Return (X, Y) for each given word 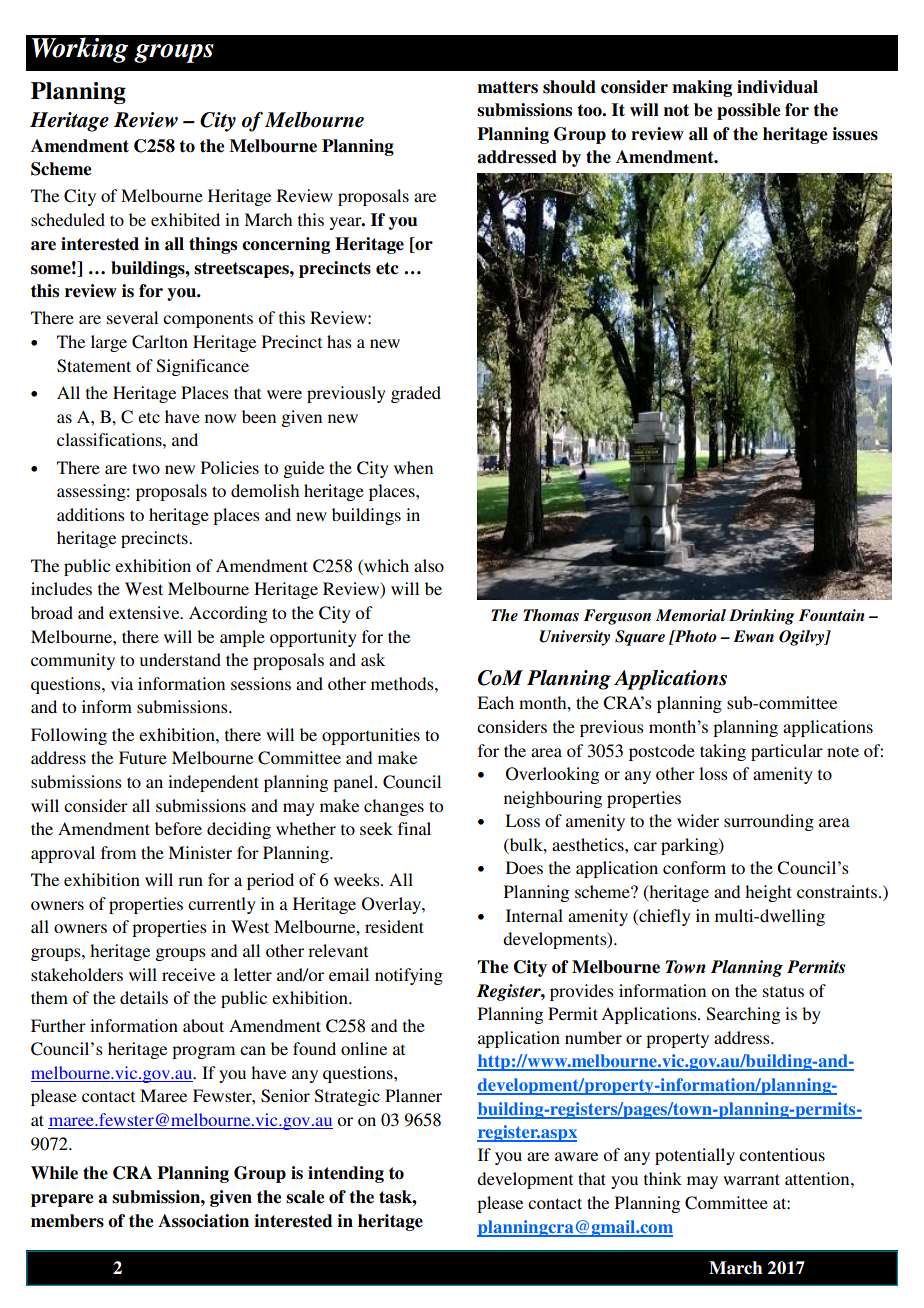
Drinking (761, 617)
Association (203, 1221)
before (178, 828)
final (414, 828)
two (146, 468)
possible (748, 111)
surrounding (769, 822)
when (413, 467)
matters (507, 87)
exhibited (185, 219)
